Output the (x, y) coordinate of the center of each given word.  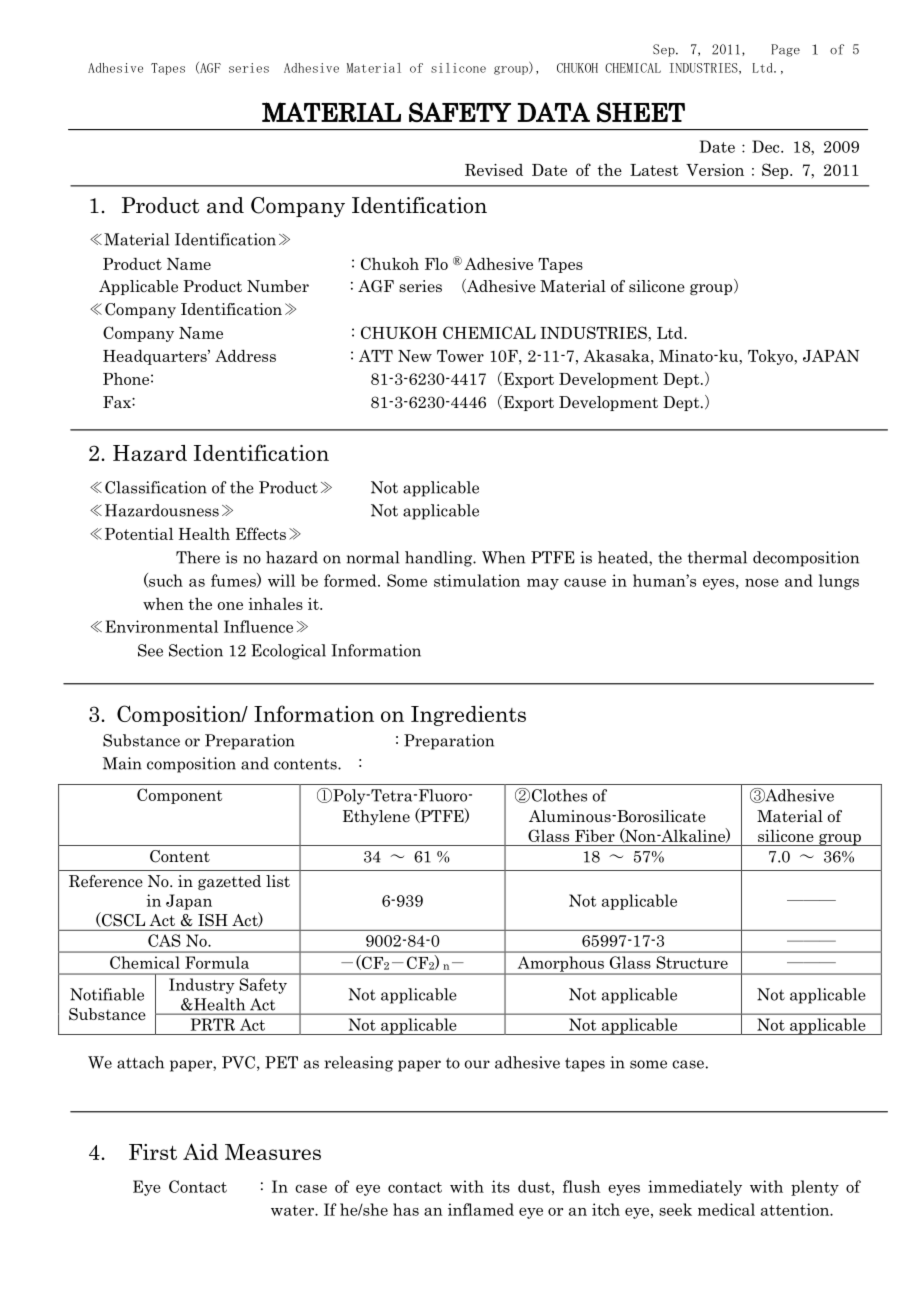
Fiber (595, 836)
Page (785, 50)
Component (179, 796)
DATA (554, 112)
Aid (200, 1151)
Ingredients (468, 716)
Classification (156, 487)
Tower (460, 356)
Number (278, 286)
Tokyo (771, 357)
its (500, 1186)
